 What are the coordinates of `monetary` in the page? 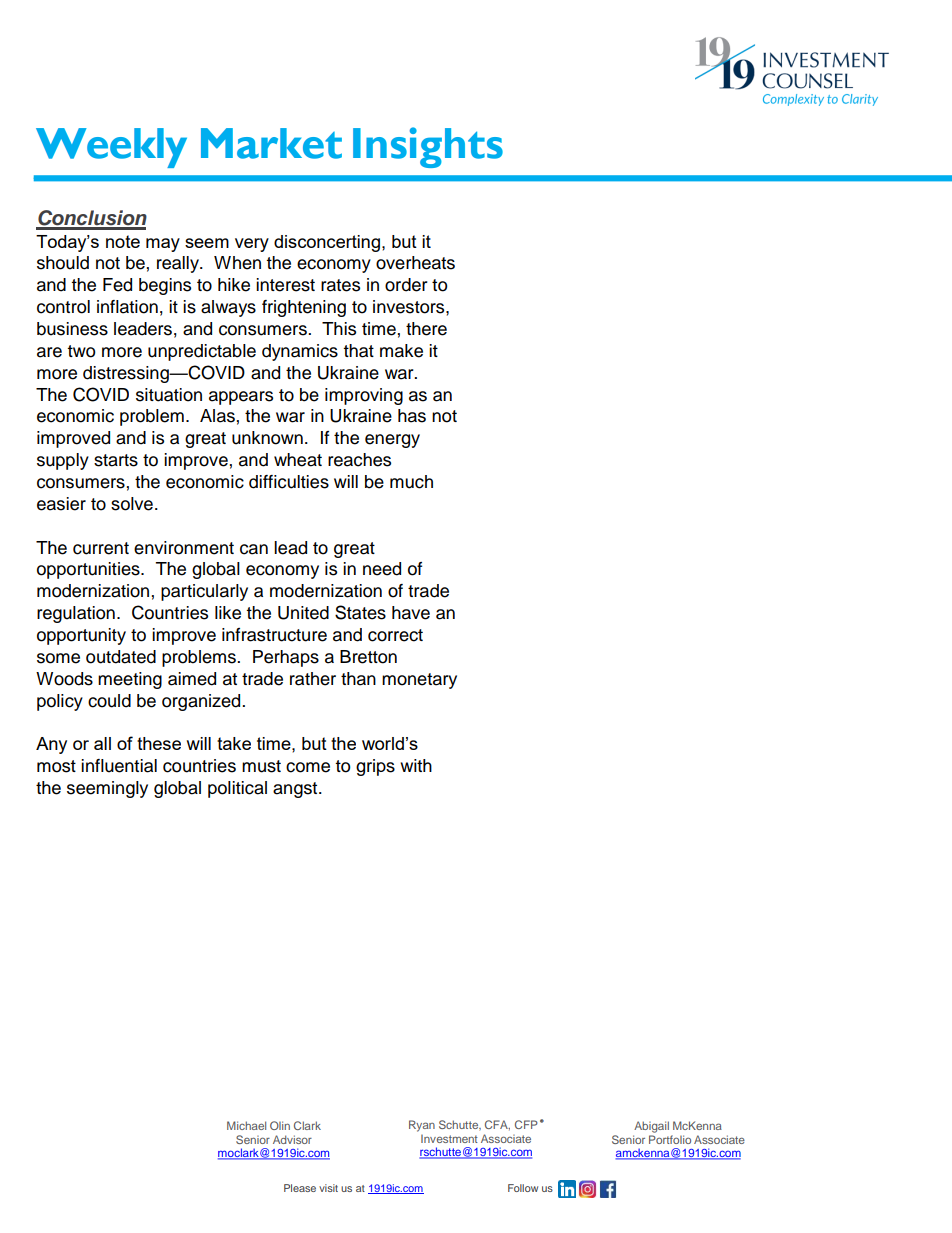 It's located at (419, 681).
